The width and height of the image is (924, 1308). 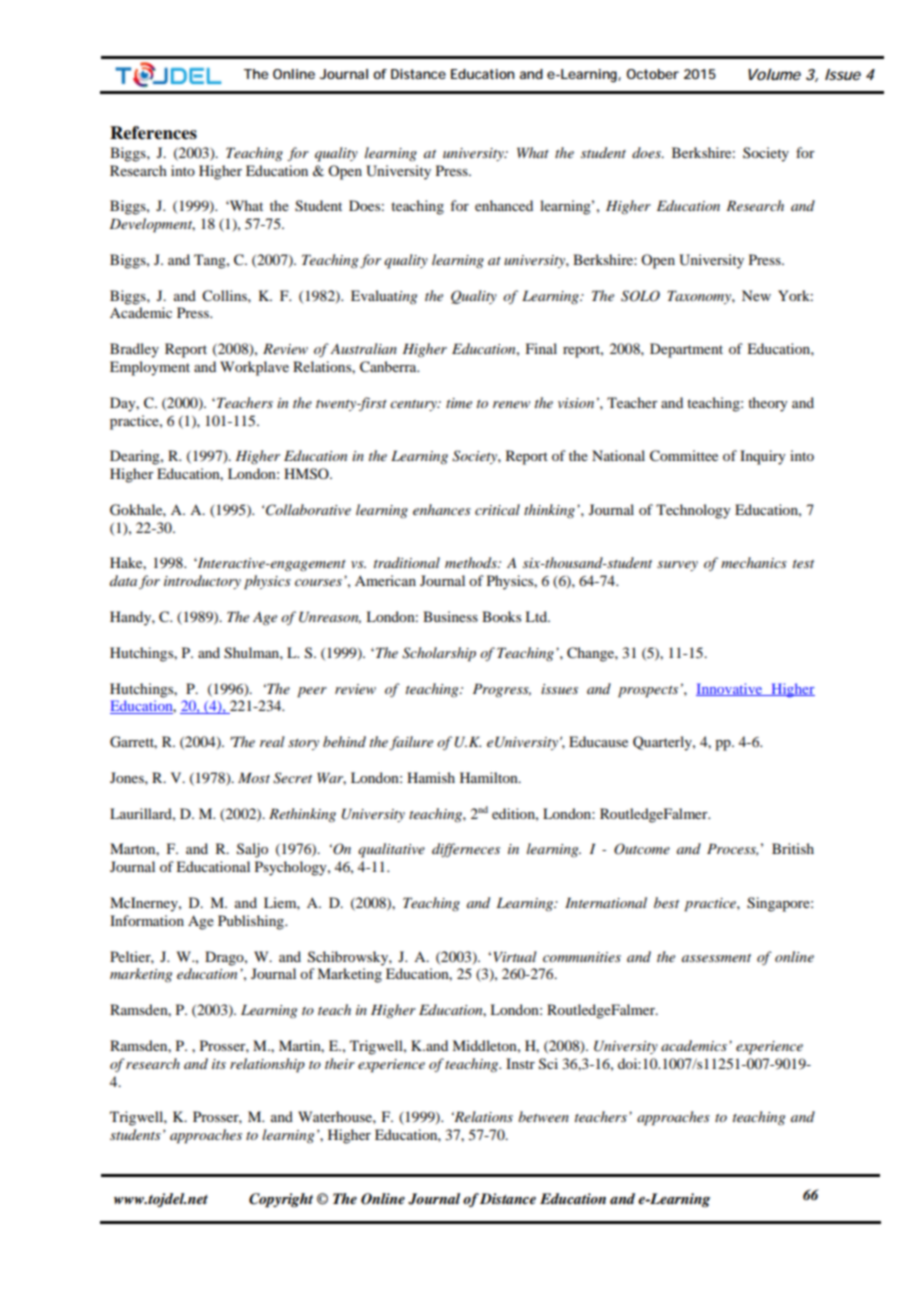 What do you see at coordinates (774, 74) in the image?
I see `Volume` at bounding box center [774, 74].
